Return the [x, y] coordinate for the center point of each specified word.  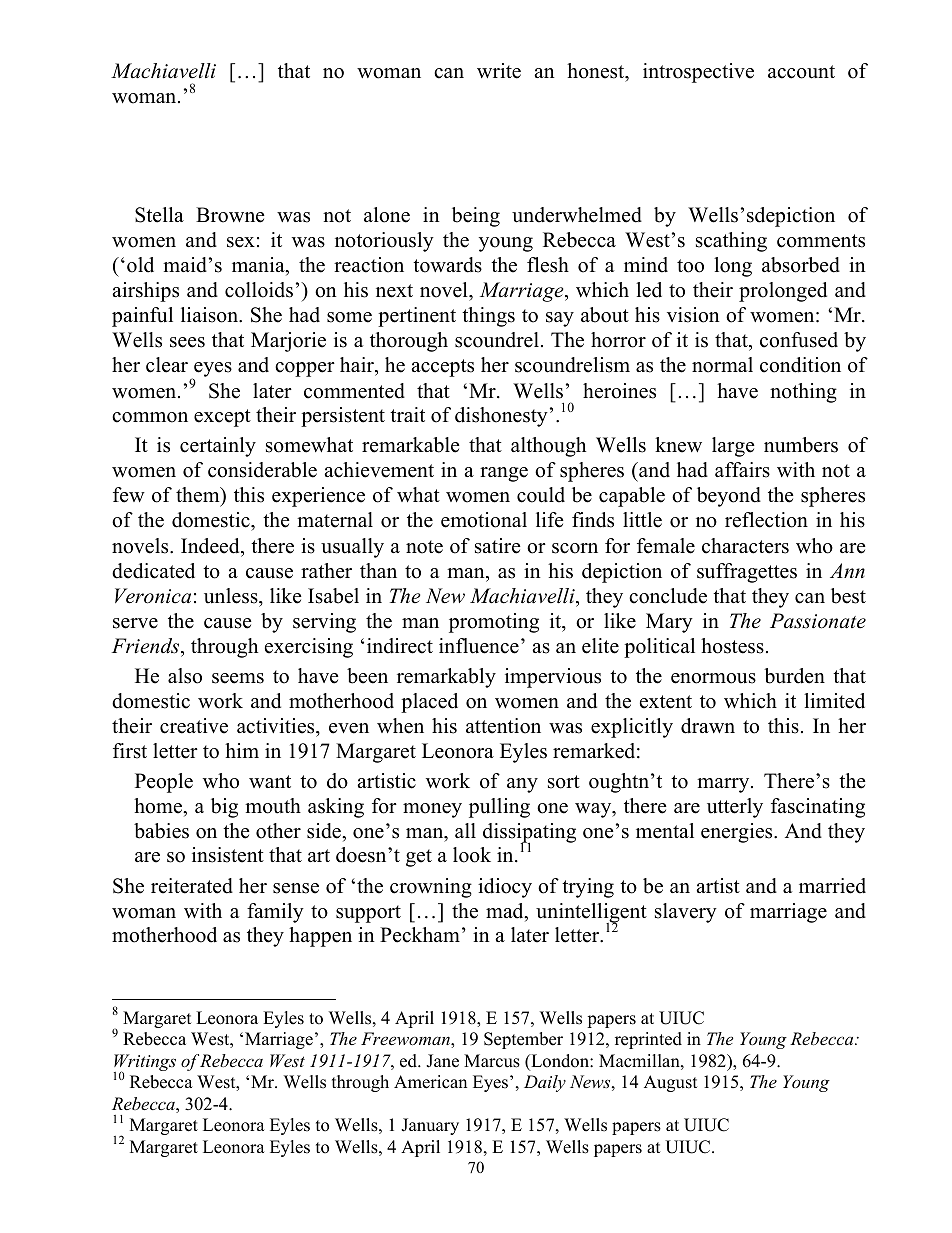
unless [232, 596]
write [499, 71]
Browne [230, 215]
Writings [145, 1064]
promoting [494, 623]
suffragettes [747, 573]
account [801, 72]
